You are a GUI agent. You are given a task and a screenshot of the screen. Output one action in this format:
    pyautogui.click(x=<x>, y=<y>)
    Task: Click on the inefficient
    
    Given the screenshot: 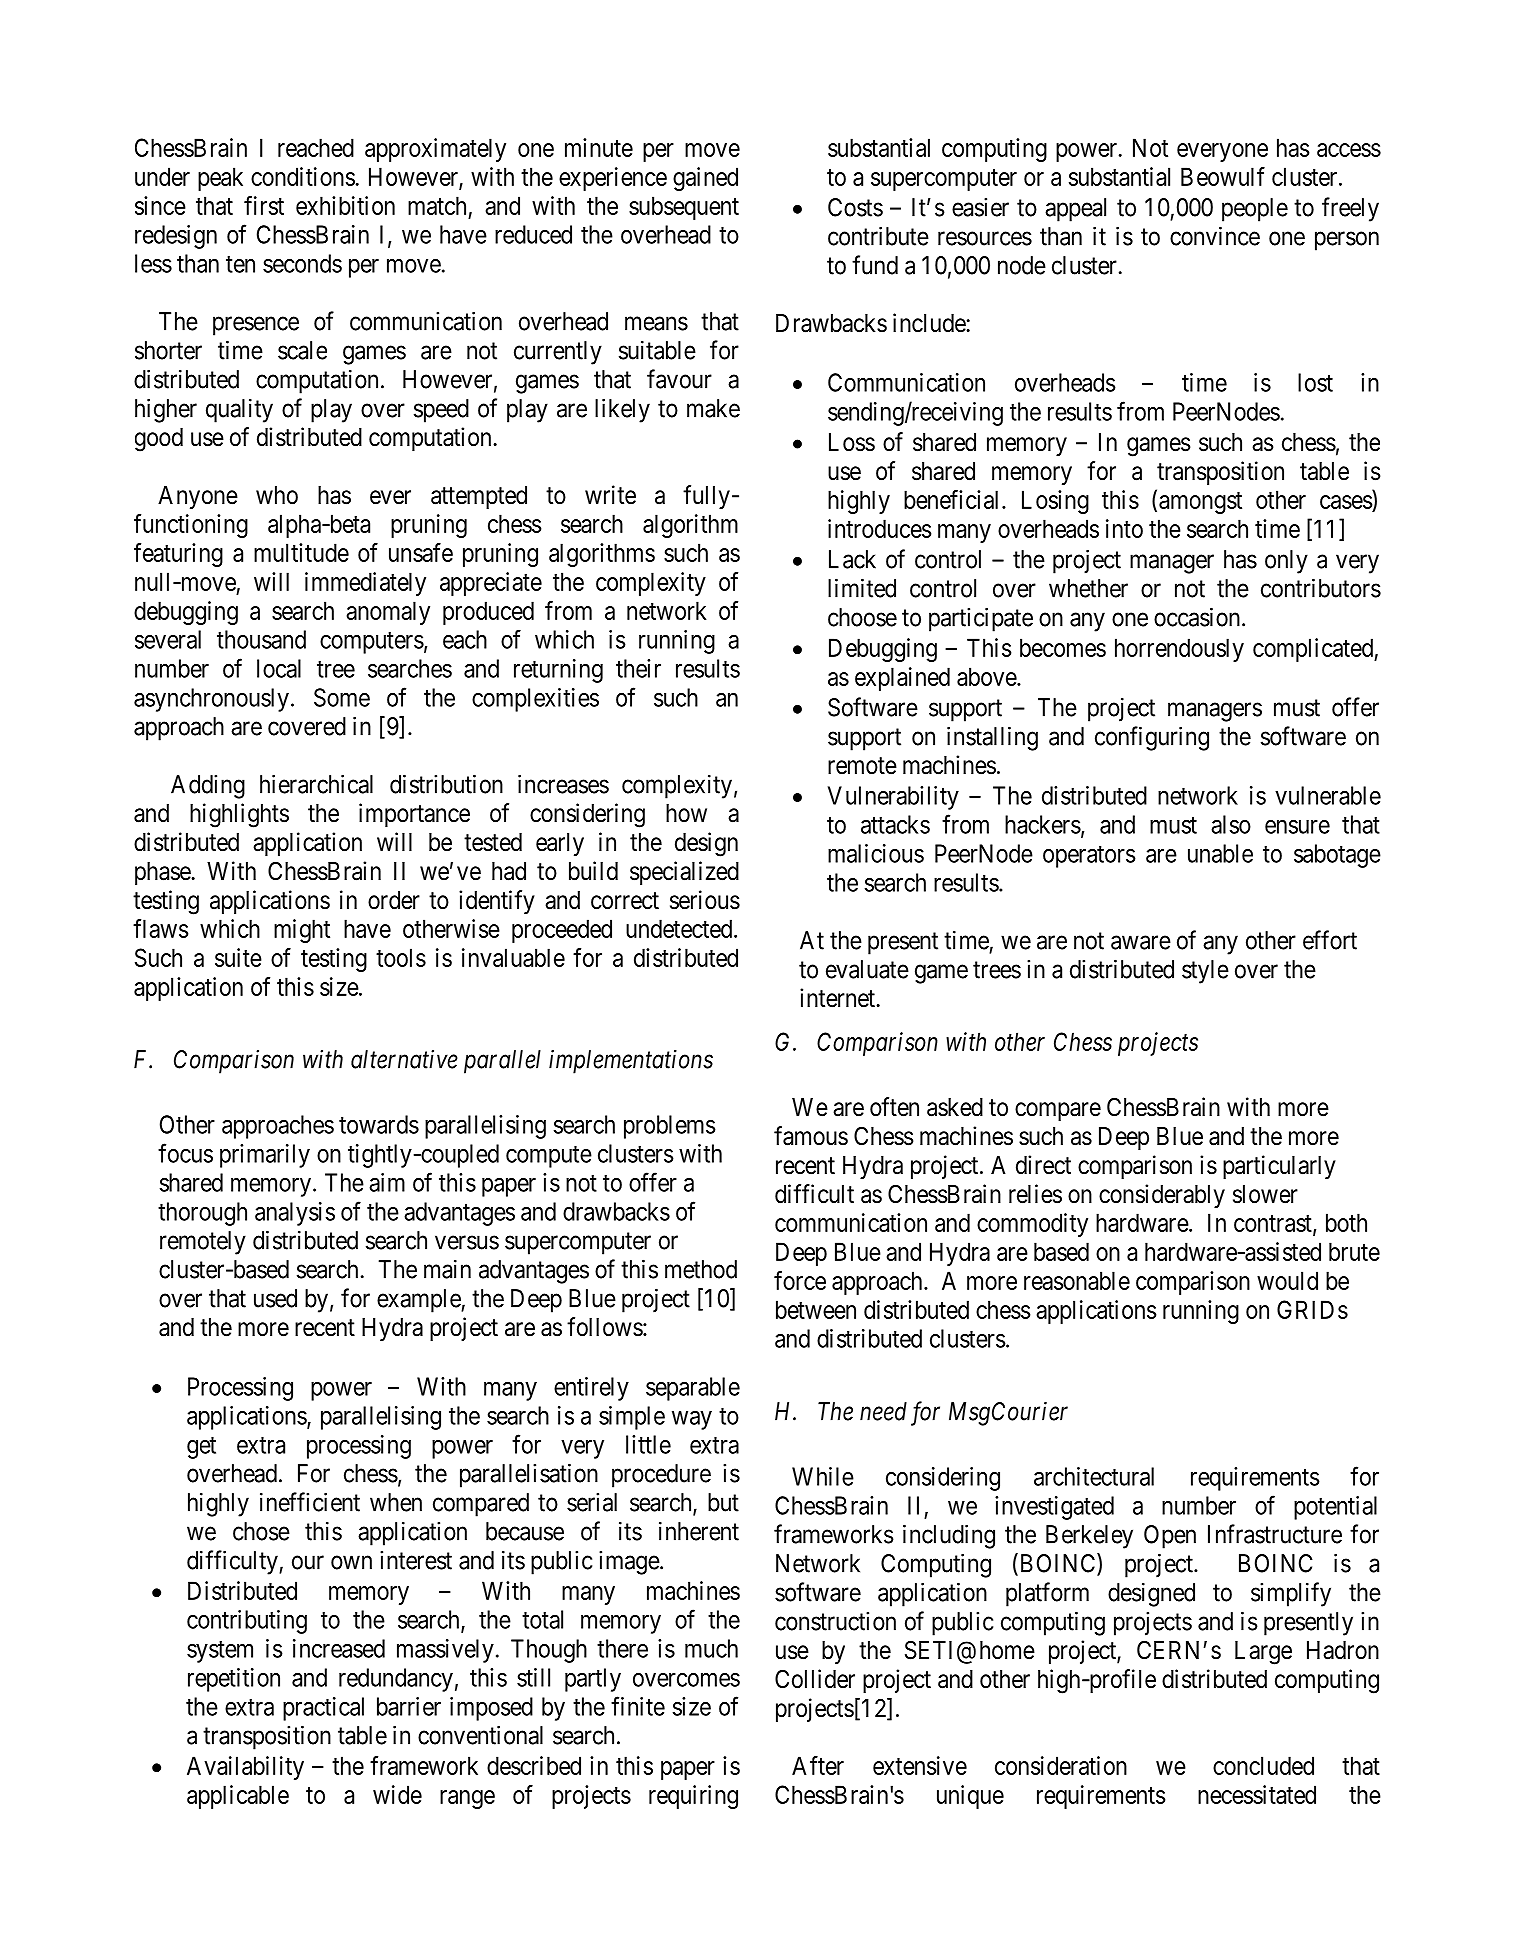 What is the action you would take?
    pyautogui.click(x=310, y=1502)
